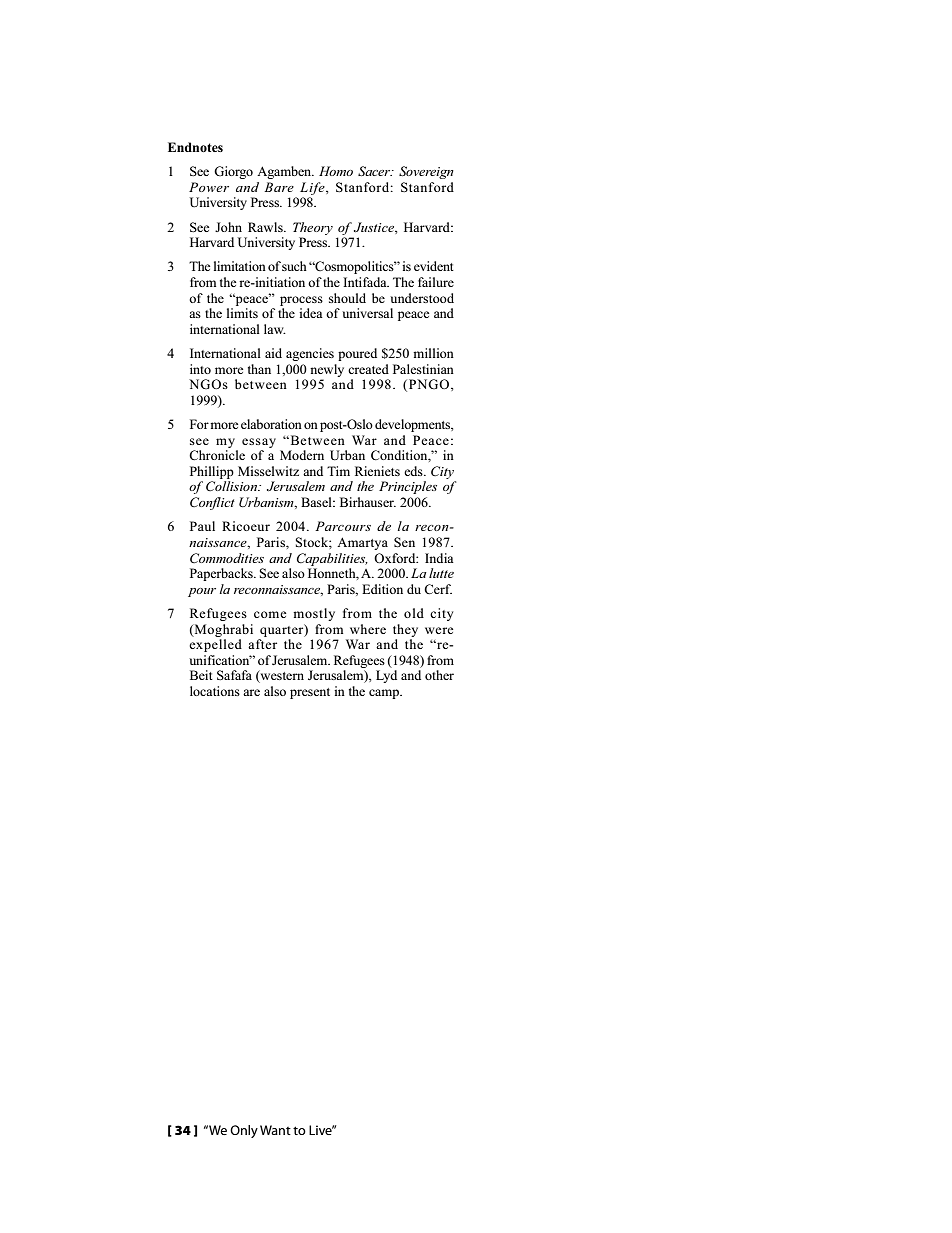 The height and width of the screenshot is (1233, 952). What do you see at coordinates (314, 614) in the screenshot?
I see `mostly` at bounding box center [314, 614].
